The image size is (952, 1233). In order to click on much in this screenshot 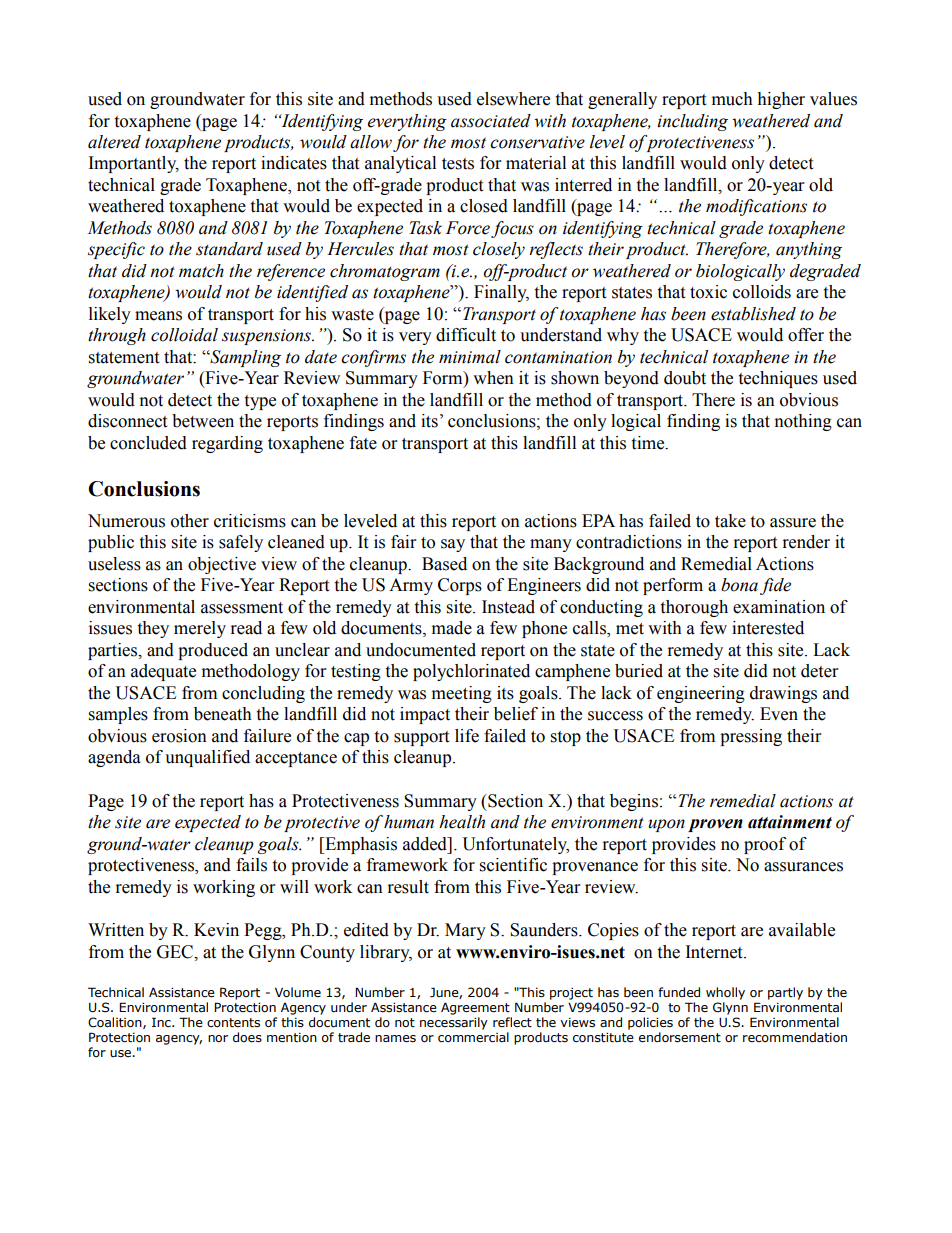, I will do `click(732, 99)`.
